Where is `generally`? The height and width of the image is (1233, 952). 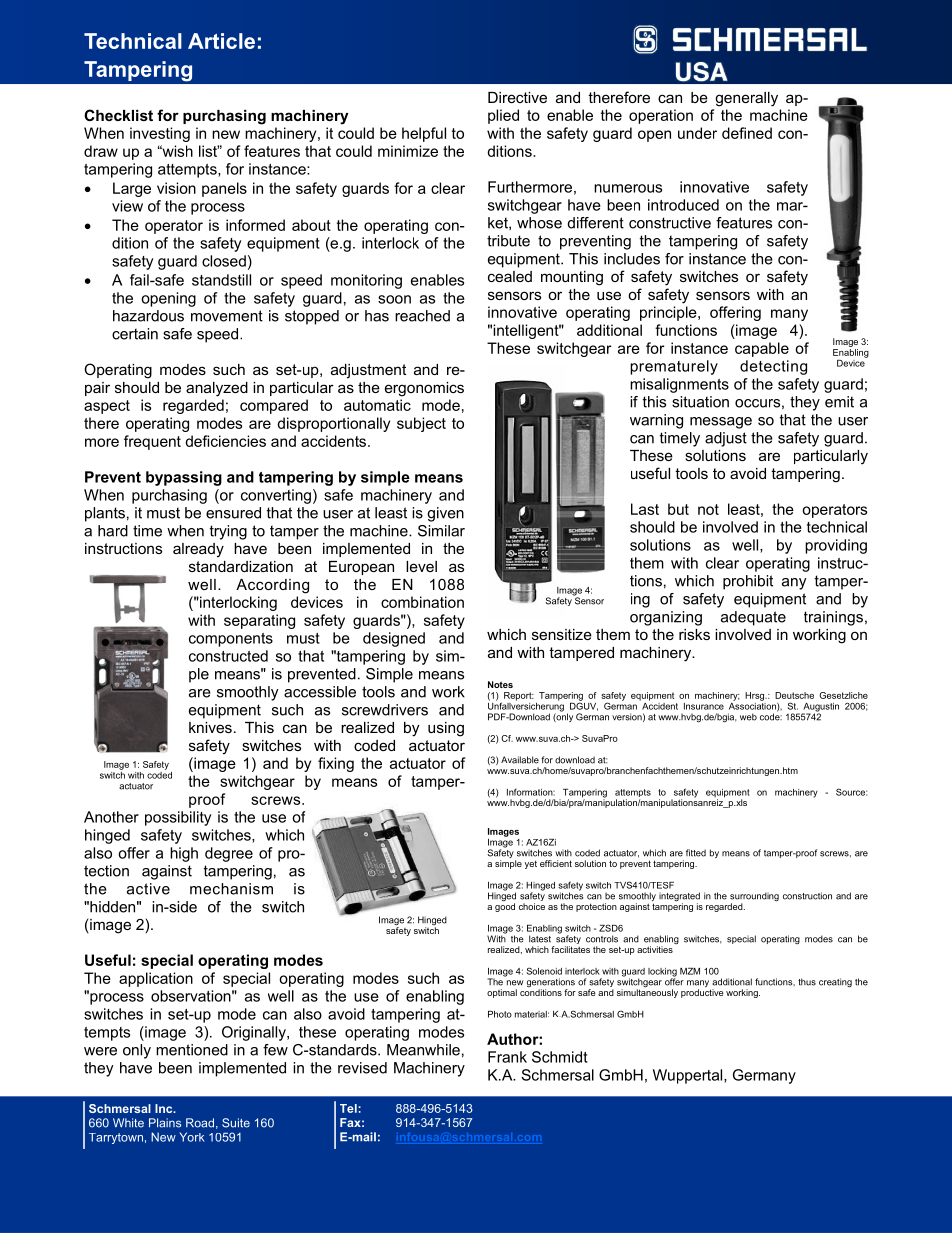
generally is located at coordinates (746, 99).
